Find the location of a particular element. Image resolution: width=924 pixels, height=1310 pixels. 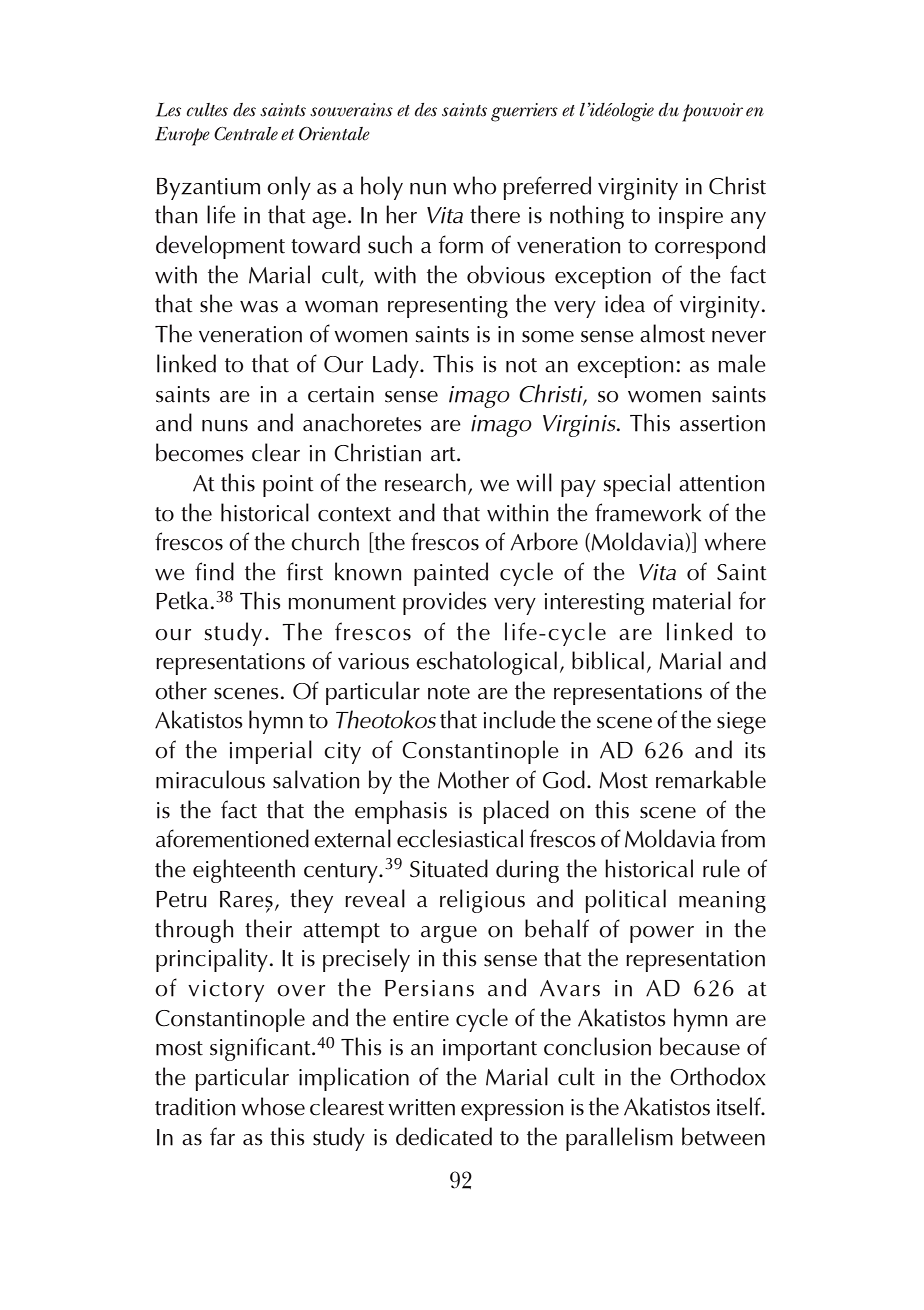

point is located at coordinates (288, 486).
